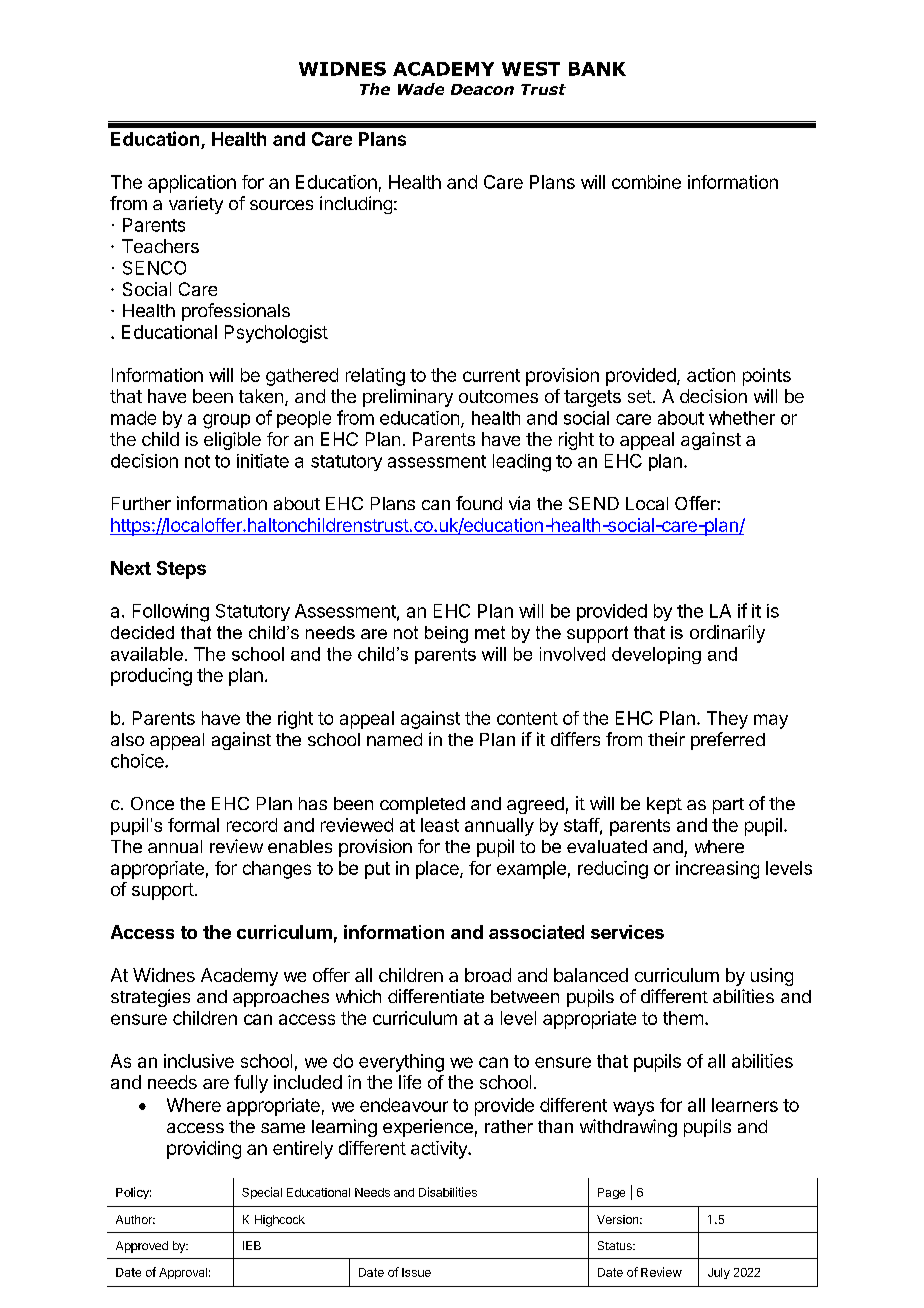  Describe the element at coordinates (416, 1272) in the screenshot. I see `Issue` at that location.
